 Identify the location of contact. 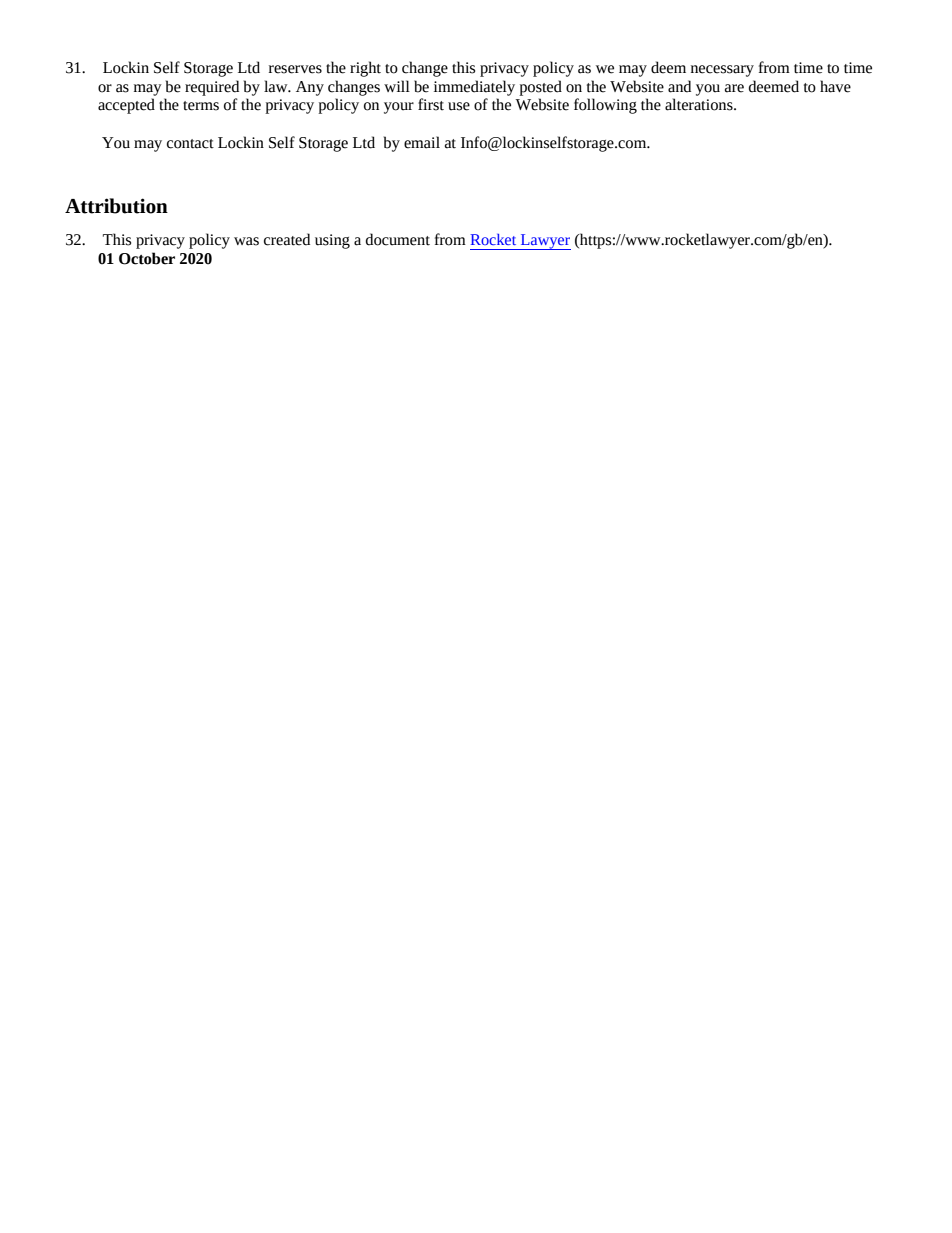
(190, 144).
